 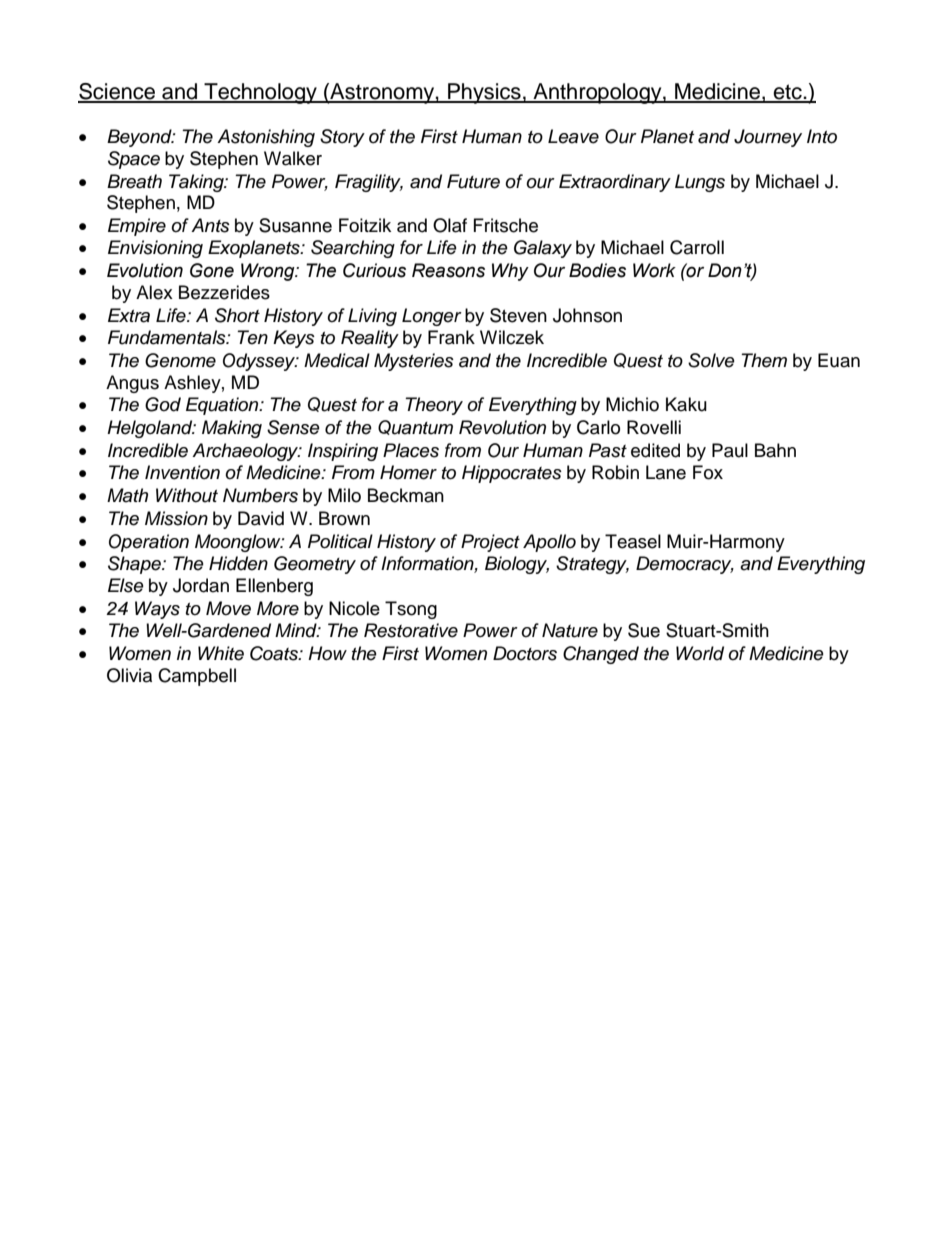 I want to click on Journey, so click(x=768, y=138).
